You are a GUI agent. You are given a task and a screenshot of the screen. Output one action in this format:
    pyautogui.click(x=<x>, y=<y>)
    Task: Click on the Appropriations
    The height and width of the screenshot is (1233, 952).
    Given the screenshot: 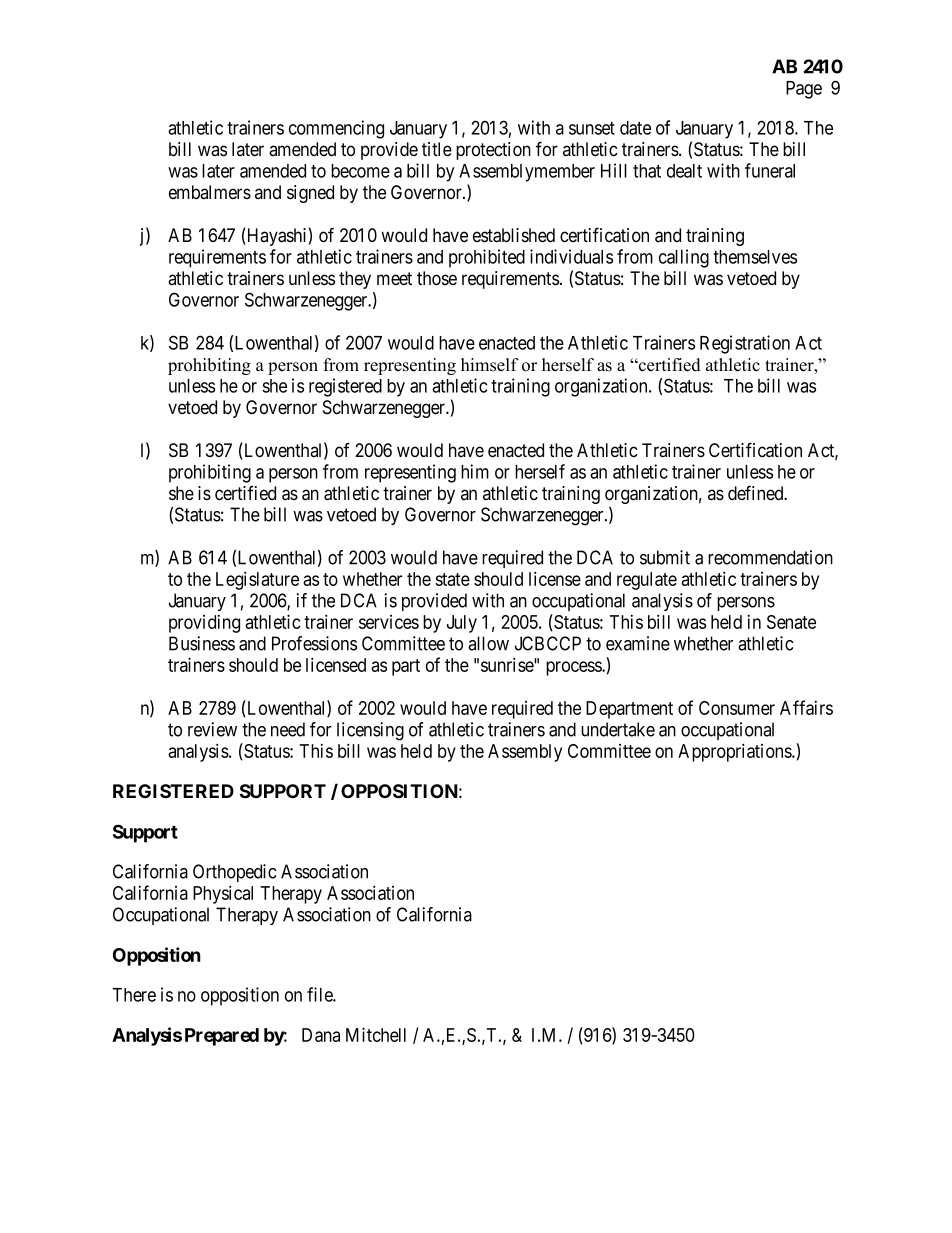 What is the action you would take?
    pyautogui.click(x=735, y=752)
